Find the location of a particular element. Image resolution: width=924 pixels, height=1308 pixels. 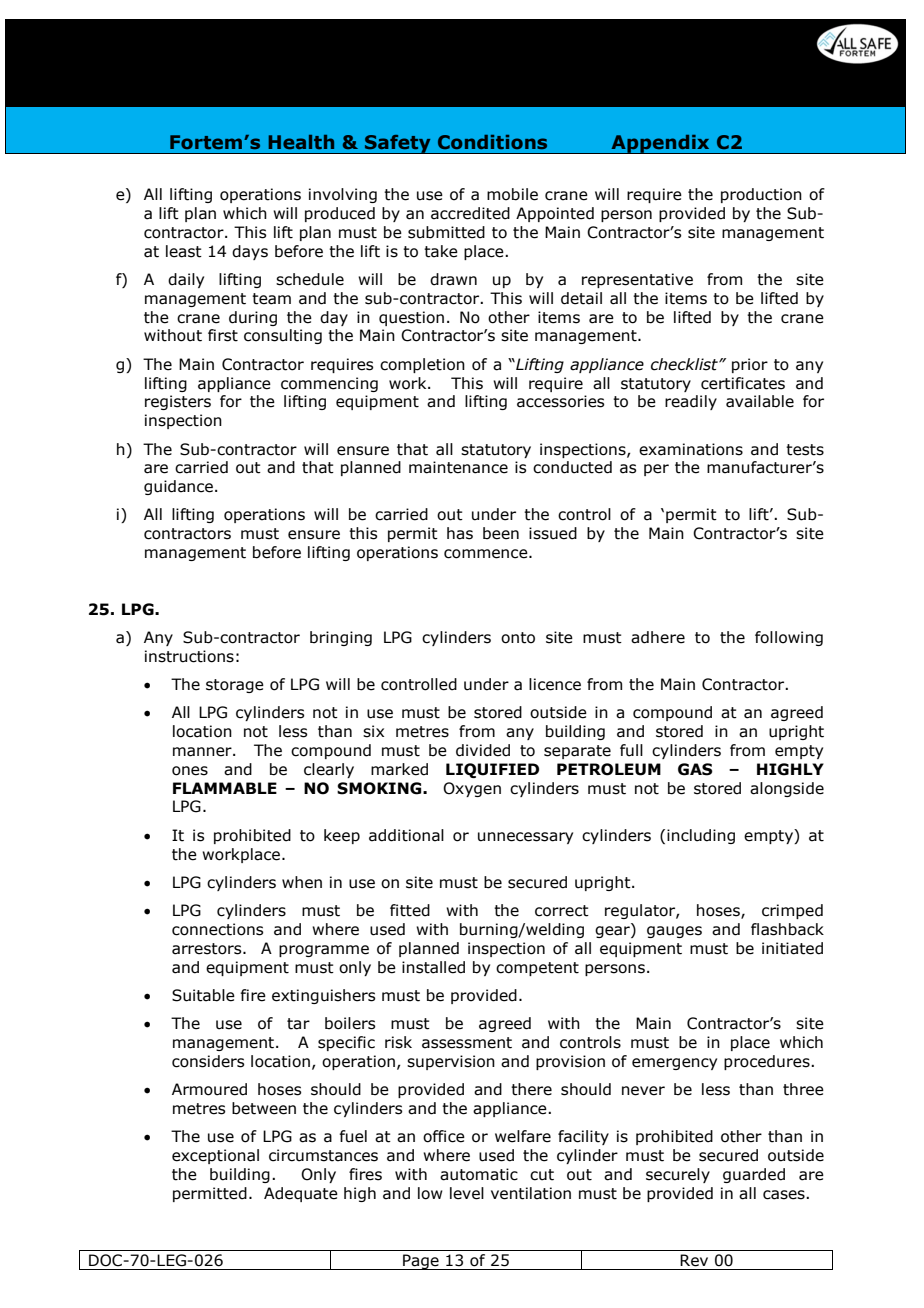

initiated is located at coordinates (792, 948).
